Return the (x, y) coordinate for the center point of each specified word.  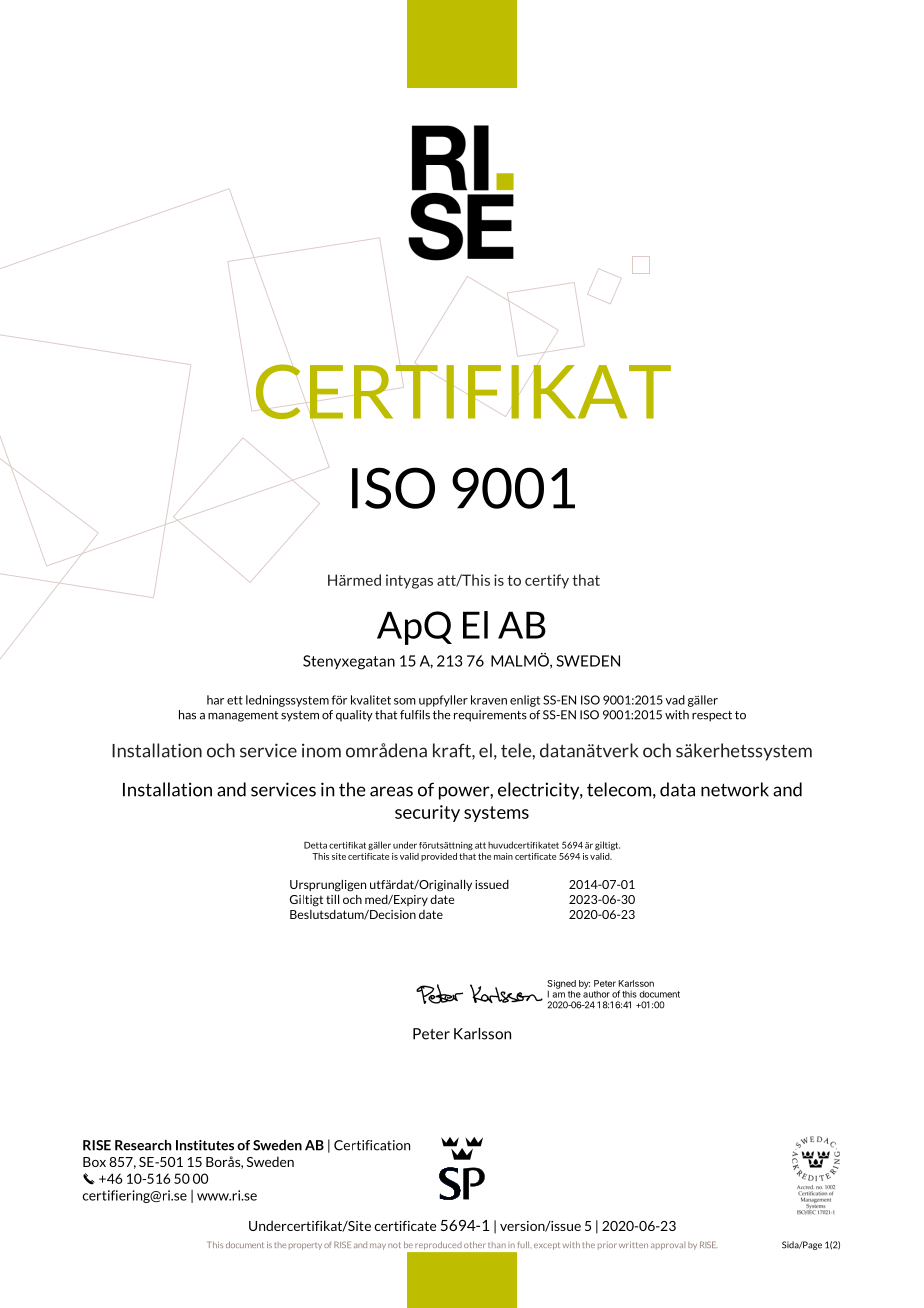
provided (439, 857)
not (394, 1245)
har (215, 700)
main (503, 856)
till (332, 899)
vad (675, 700)
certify (547, 581)
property (305, 1246)
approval (668, 1246)
